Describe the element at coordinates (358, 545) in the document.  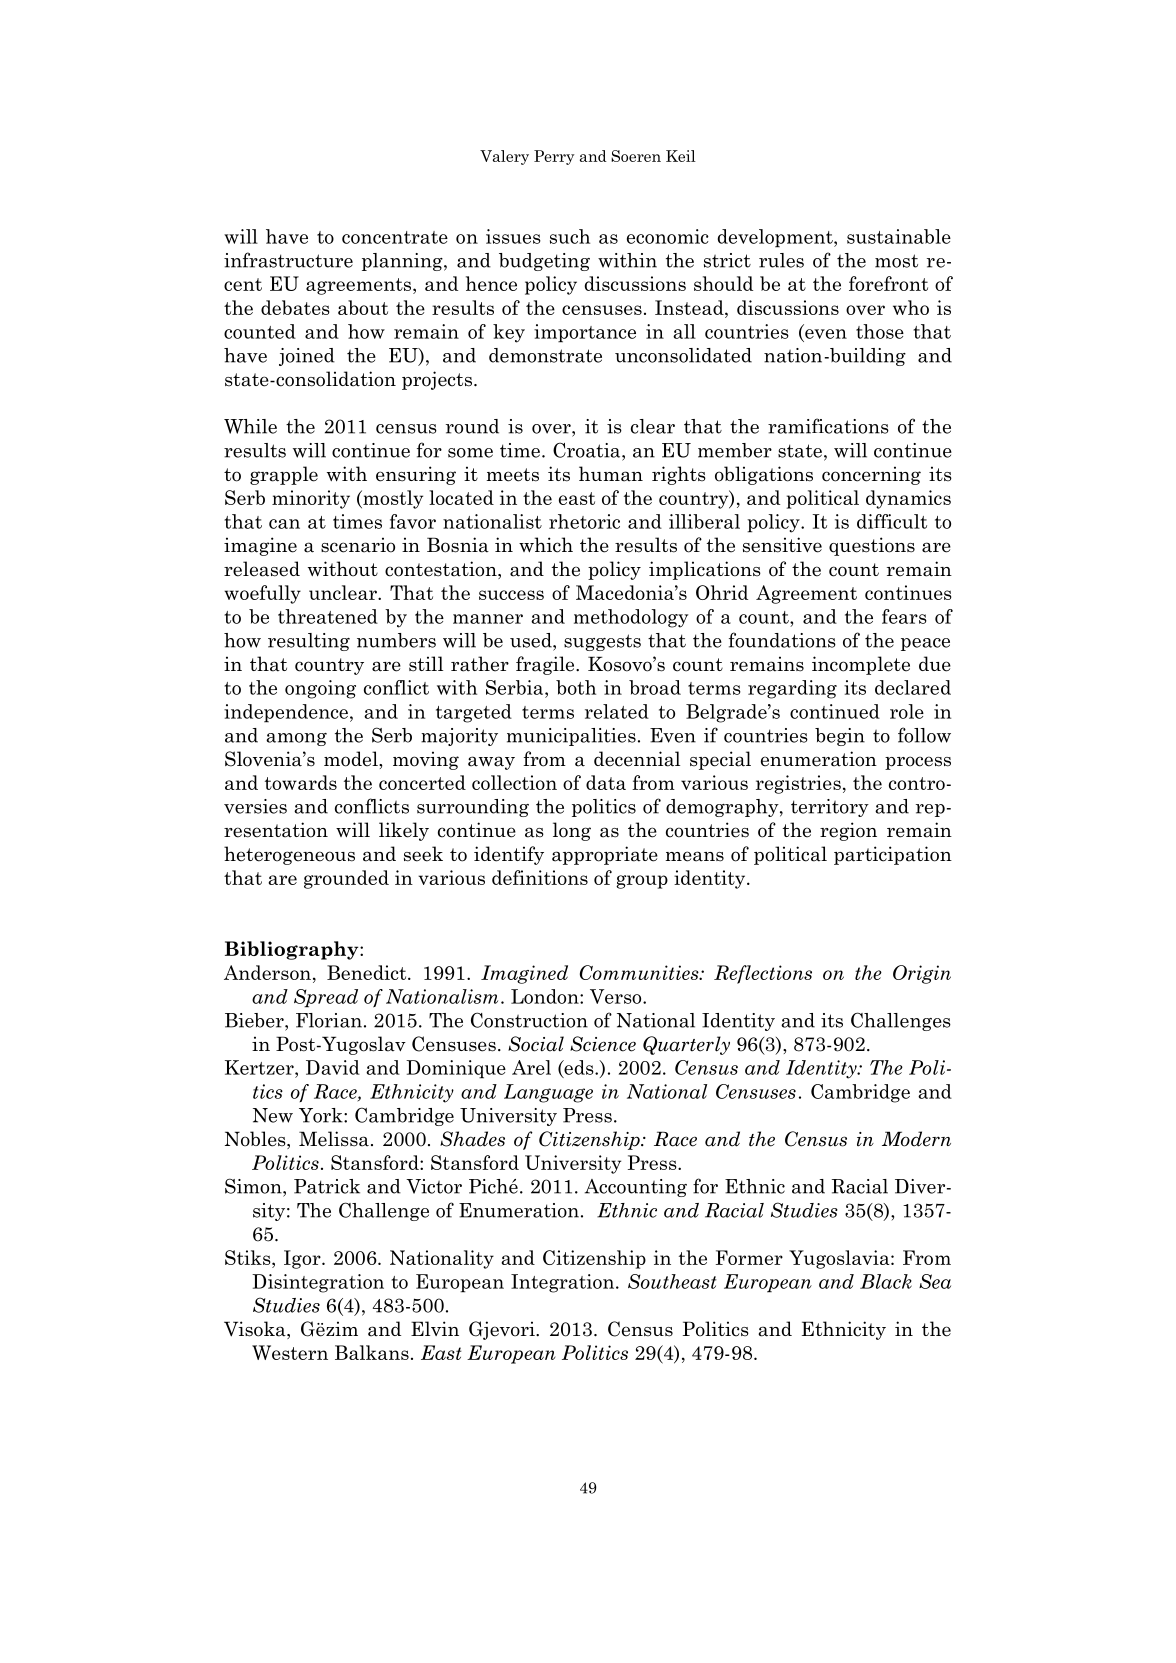
I see `scenario` at that location.
